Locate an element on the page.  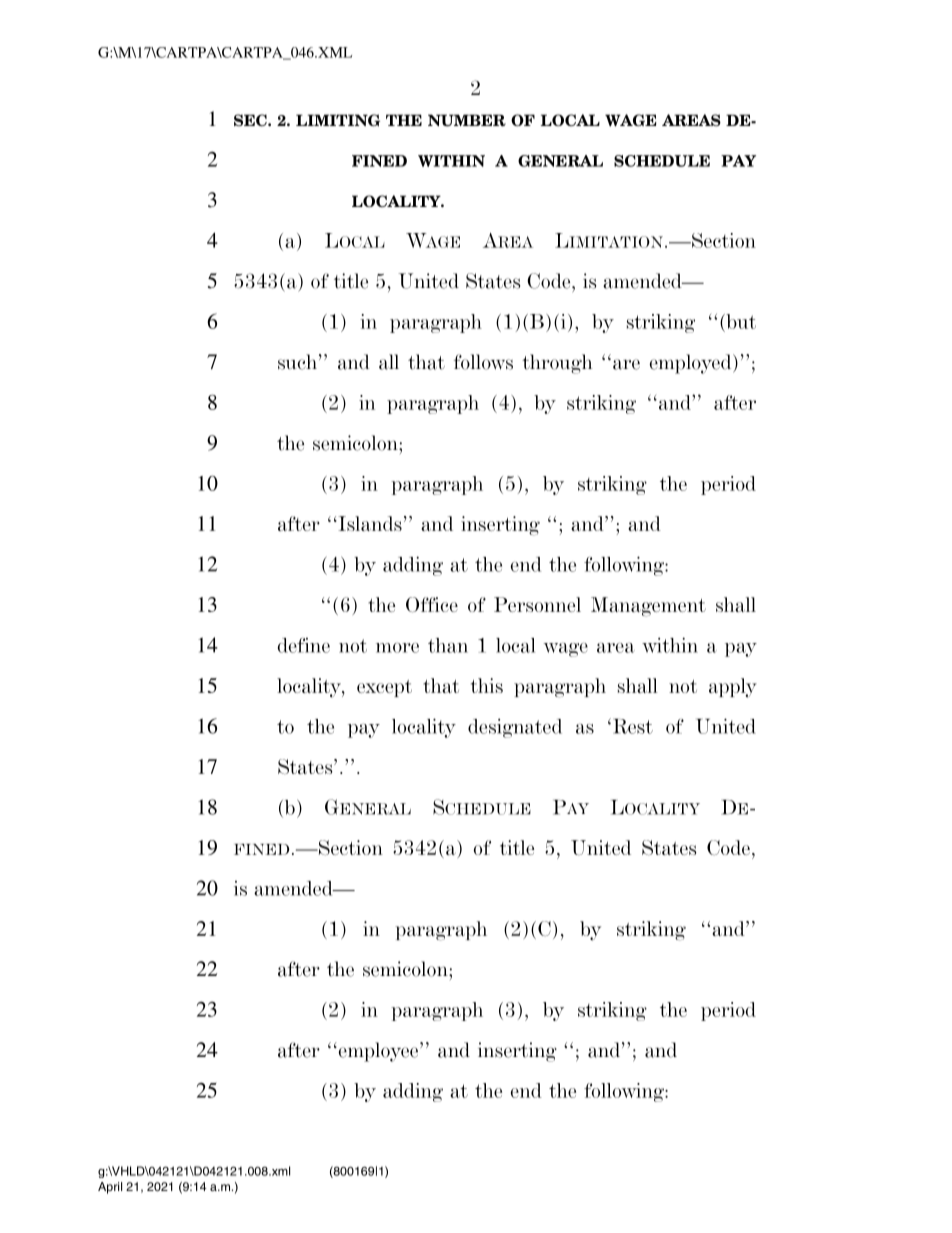
except is located at coordinates (384, 688).
